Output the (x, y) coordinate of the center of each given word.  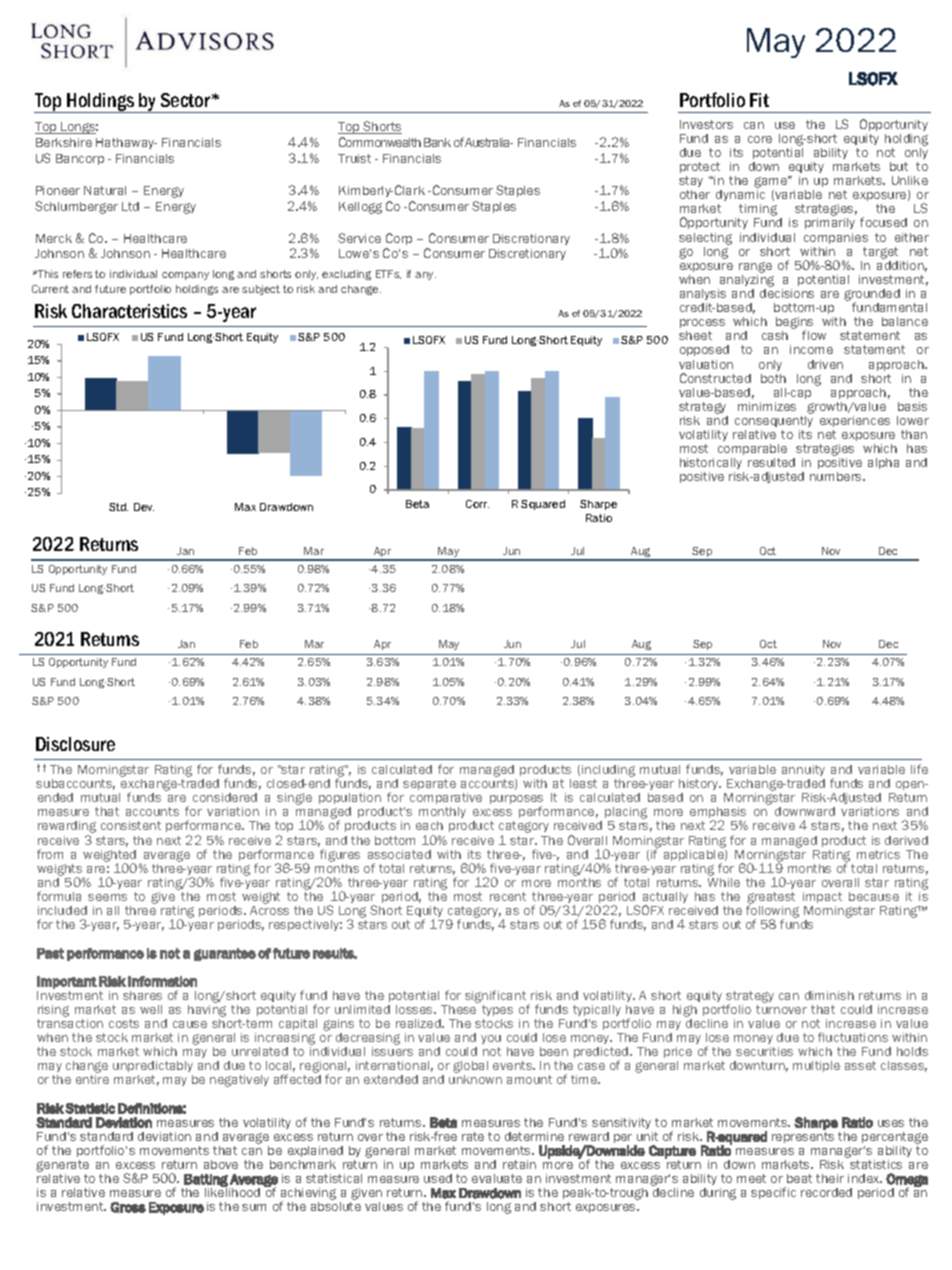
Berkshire (64, 142)
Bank (437, 142)
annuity (803, 770)
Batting (207, 1181)
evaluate (497, 1178)
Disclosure (75, 744)
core (760, 139)
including (608, 772)
